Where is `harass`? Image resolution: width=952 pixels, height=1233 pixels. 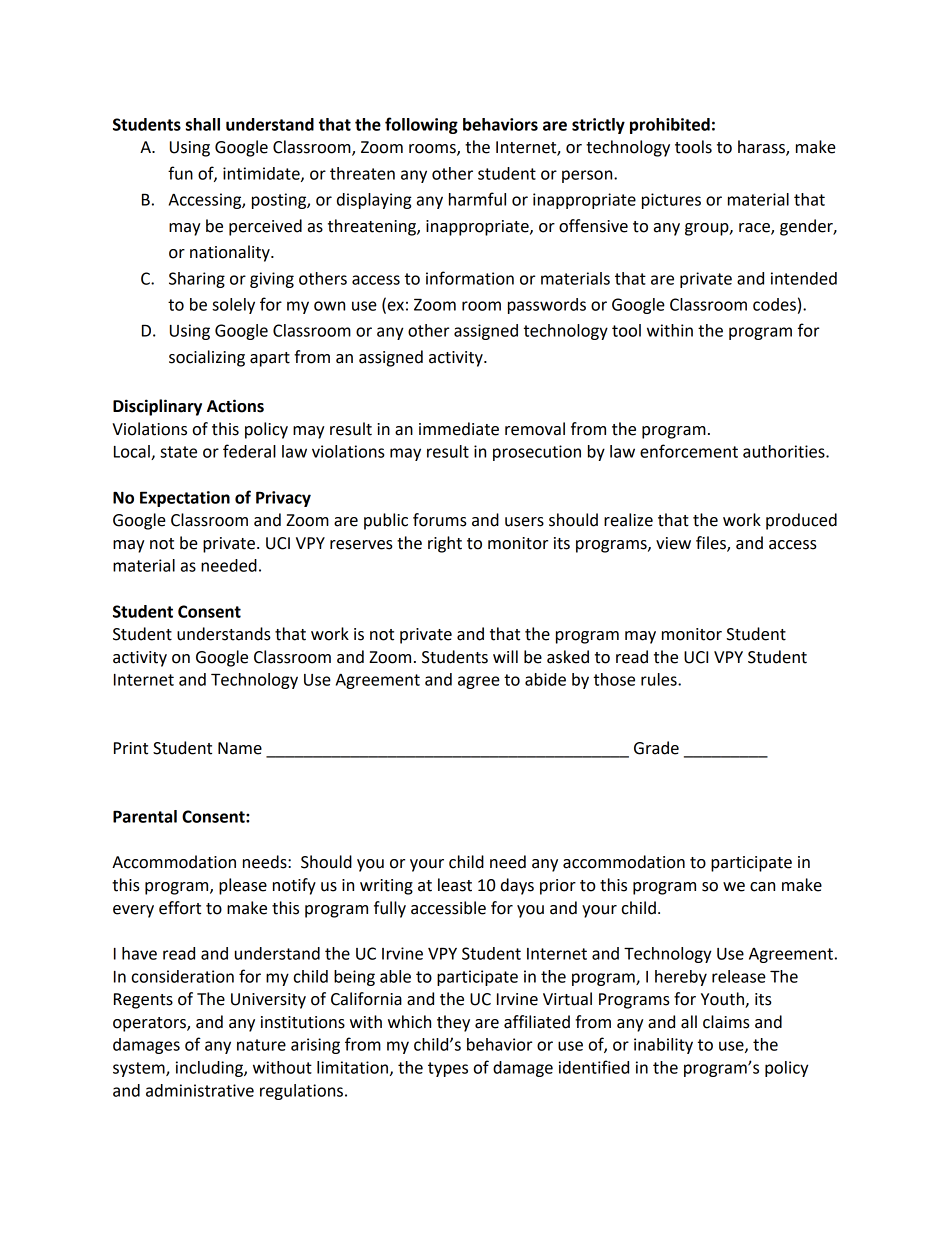 harass is located at coordinates (762, 148).
